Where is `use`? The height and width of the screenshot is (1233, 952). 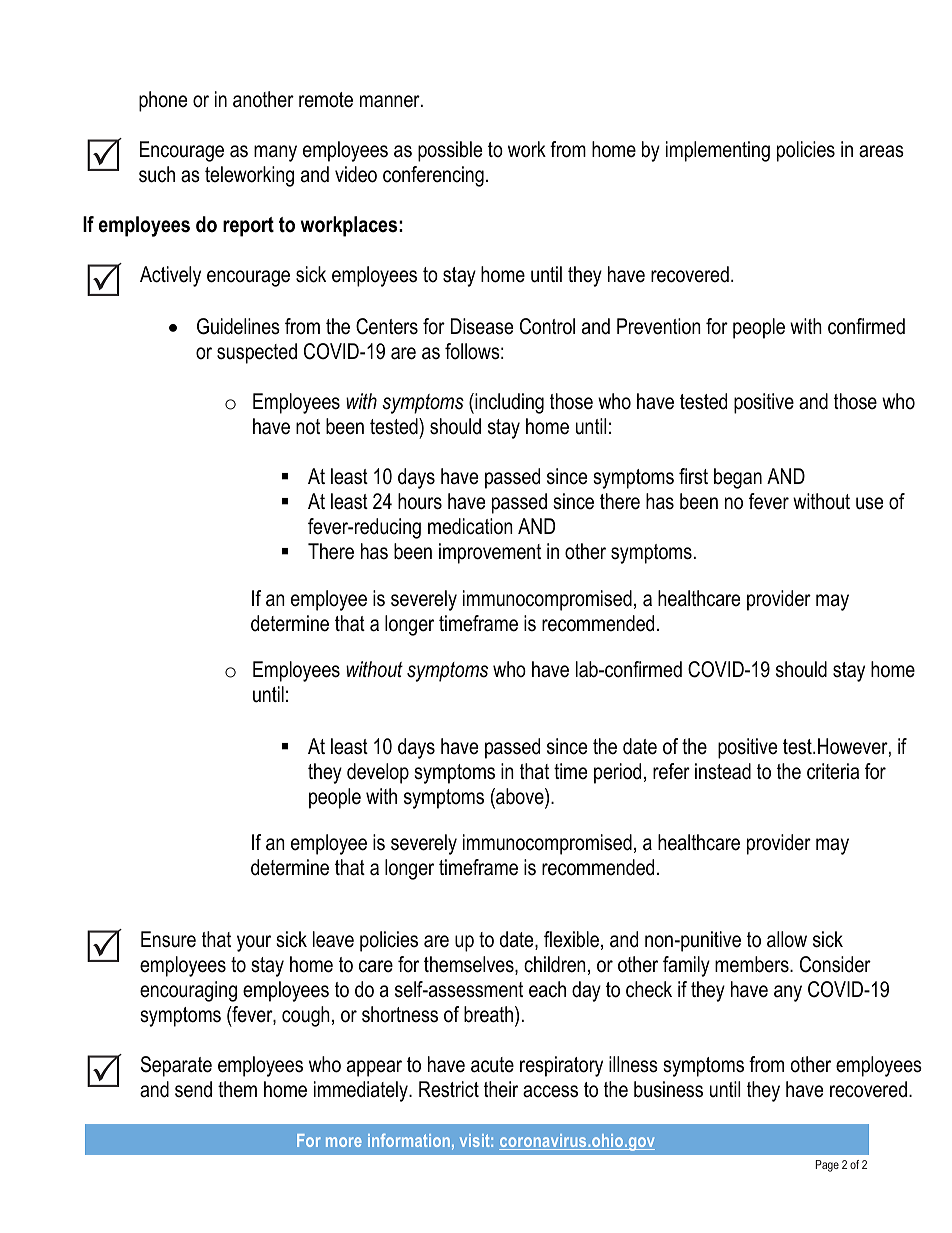
use is located at coordinates (869, 503).
